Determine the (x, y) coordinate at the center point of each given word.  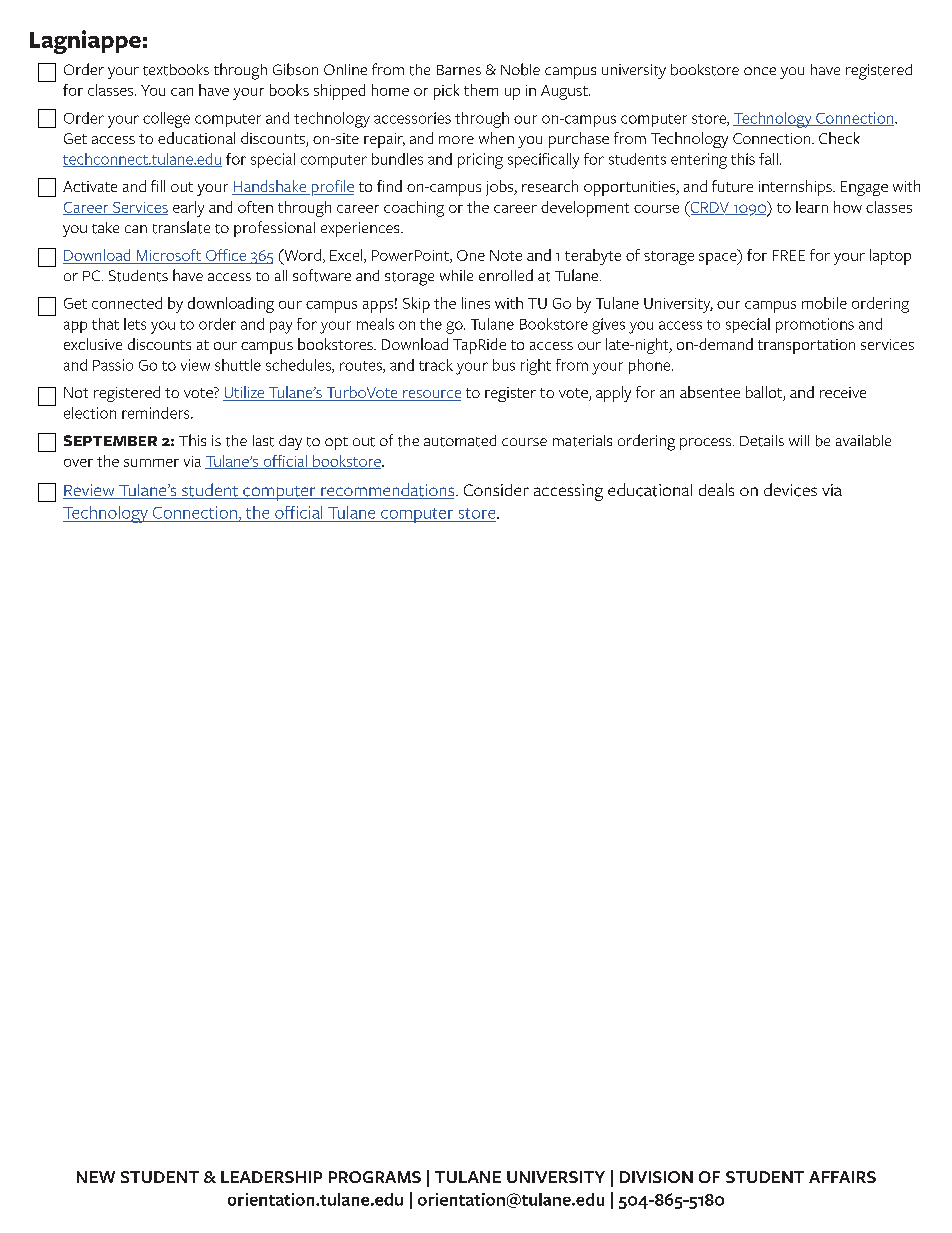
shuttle (238, 365)
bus (504, 365)
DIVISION (656, 1177)
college (166, 120)
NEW (96, 1177)
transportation (806, 346)
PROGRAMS (375, 1177)
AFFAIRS (842, 1177)
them (481, 90)
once (760, 71)
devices (790, 490)
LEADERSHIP (271, 1177)
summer (151, 463)
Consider (496, 490)
